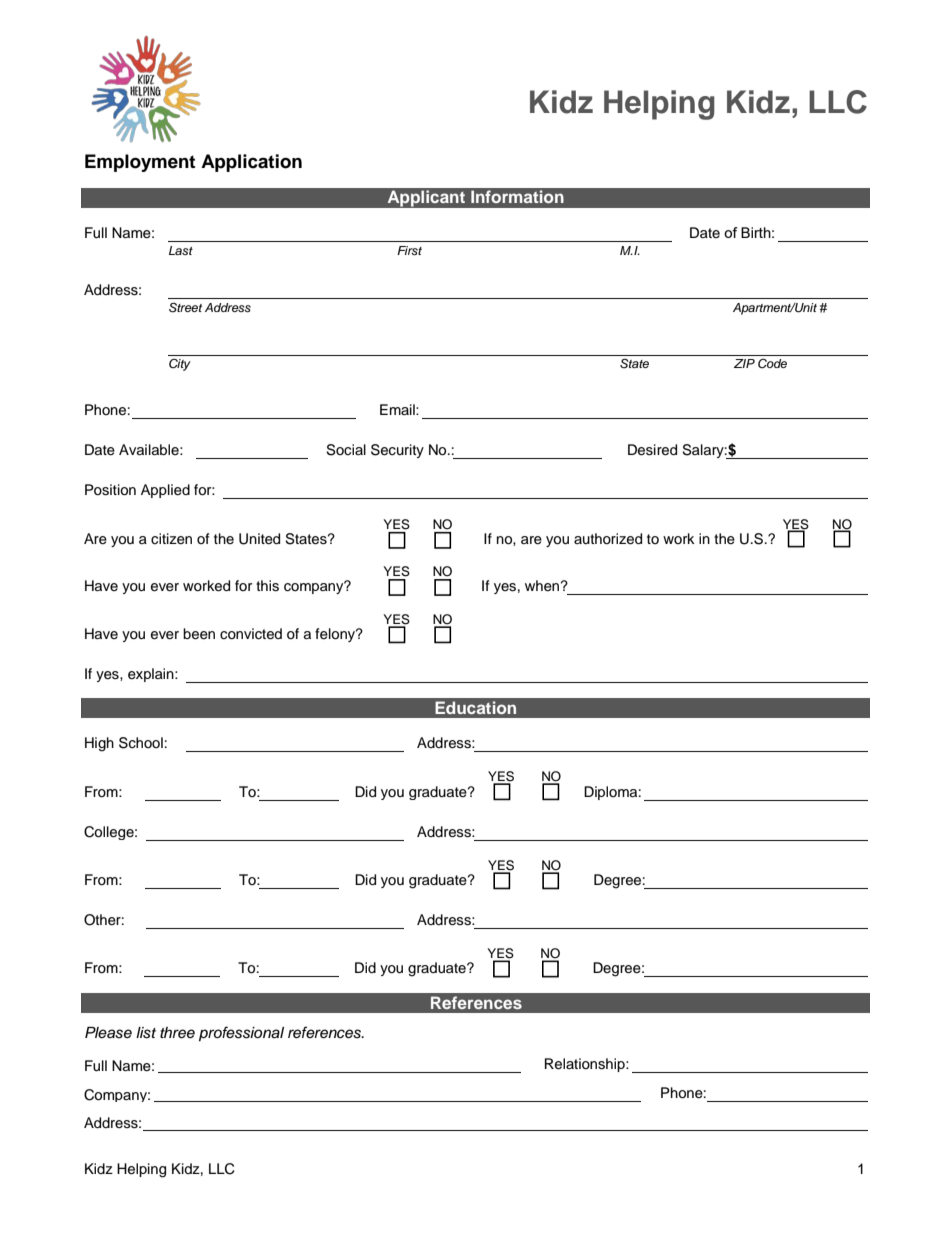 Image resolution: width=952 pixels, height=1233 pixels. What do you see at coordinates (140, 163) in the screenshot?
I see `Employment` at bounding box center [140, 163].
